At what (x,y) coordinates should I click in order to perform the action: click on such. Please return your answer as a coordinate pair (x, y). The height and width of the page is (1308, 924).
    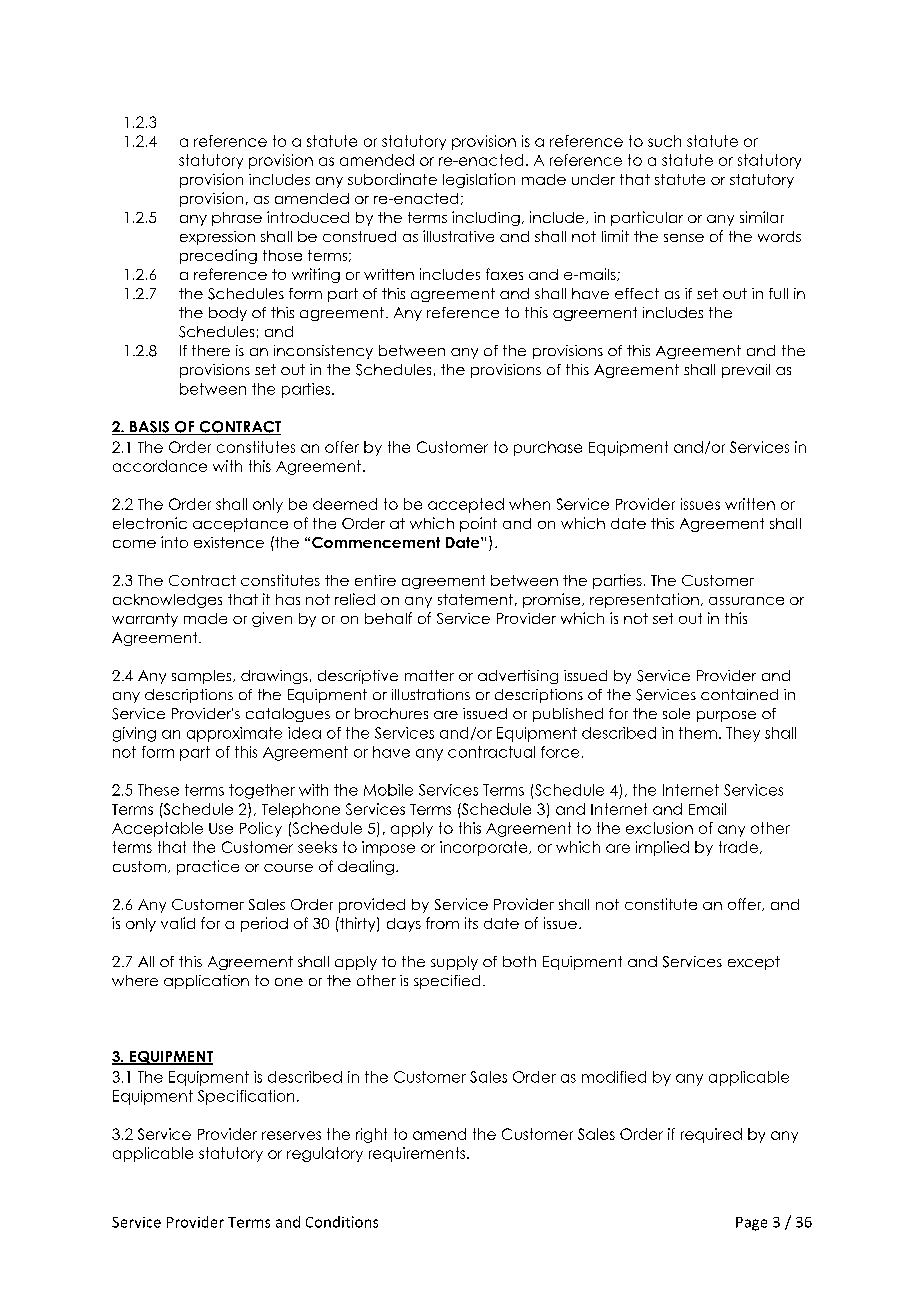
    Looking at the image, I should click on (664, 141).
